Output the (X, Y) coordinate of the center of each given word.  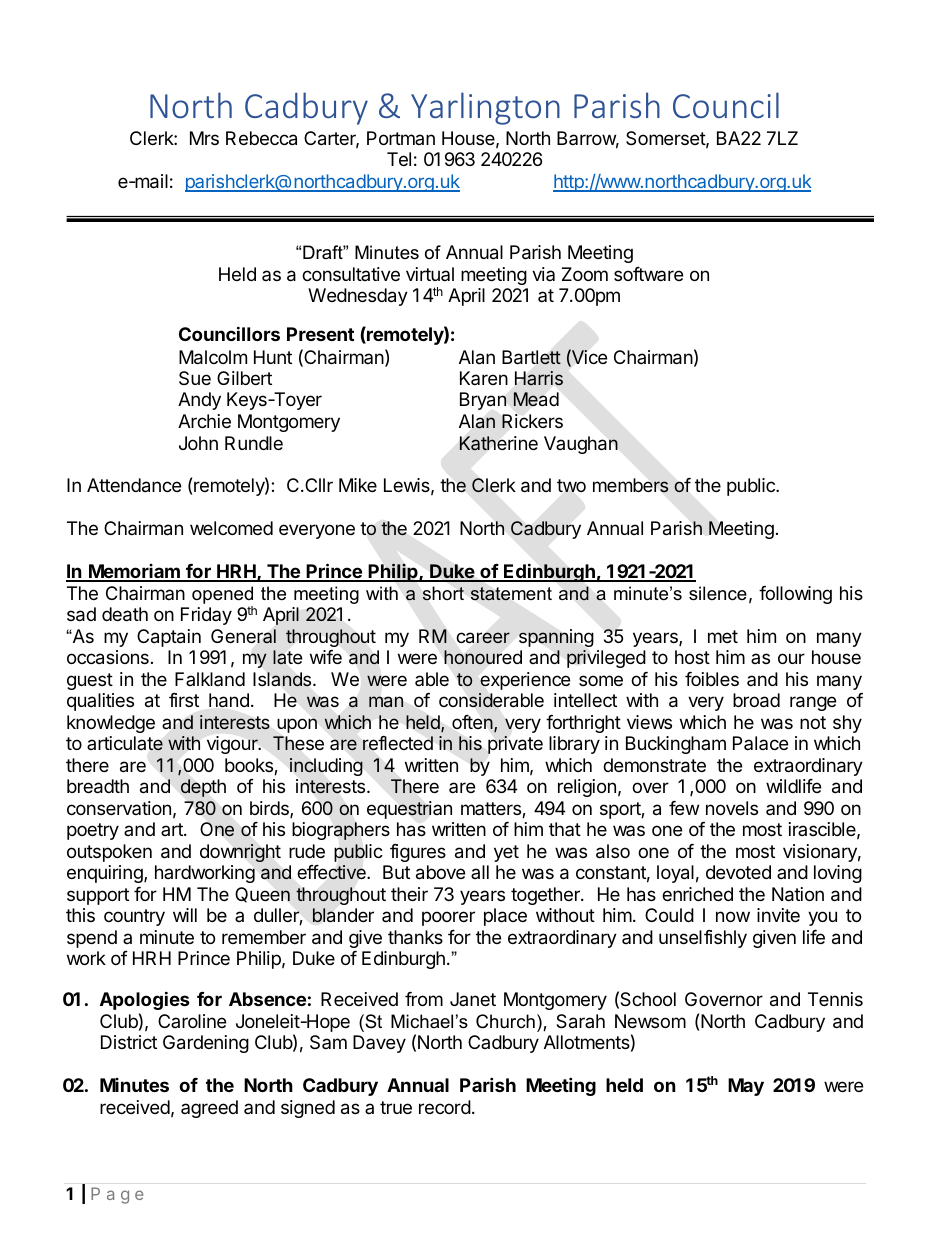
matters (492, 810)
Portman (401, 138)
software (648, 274)
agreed (209, 1109)
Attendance (134, 485)
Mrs (204, 138)
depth (203, 788)
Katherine (498, 443)
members (631, 485)
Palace (760, 743)
